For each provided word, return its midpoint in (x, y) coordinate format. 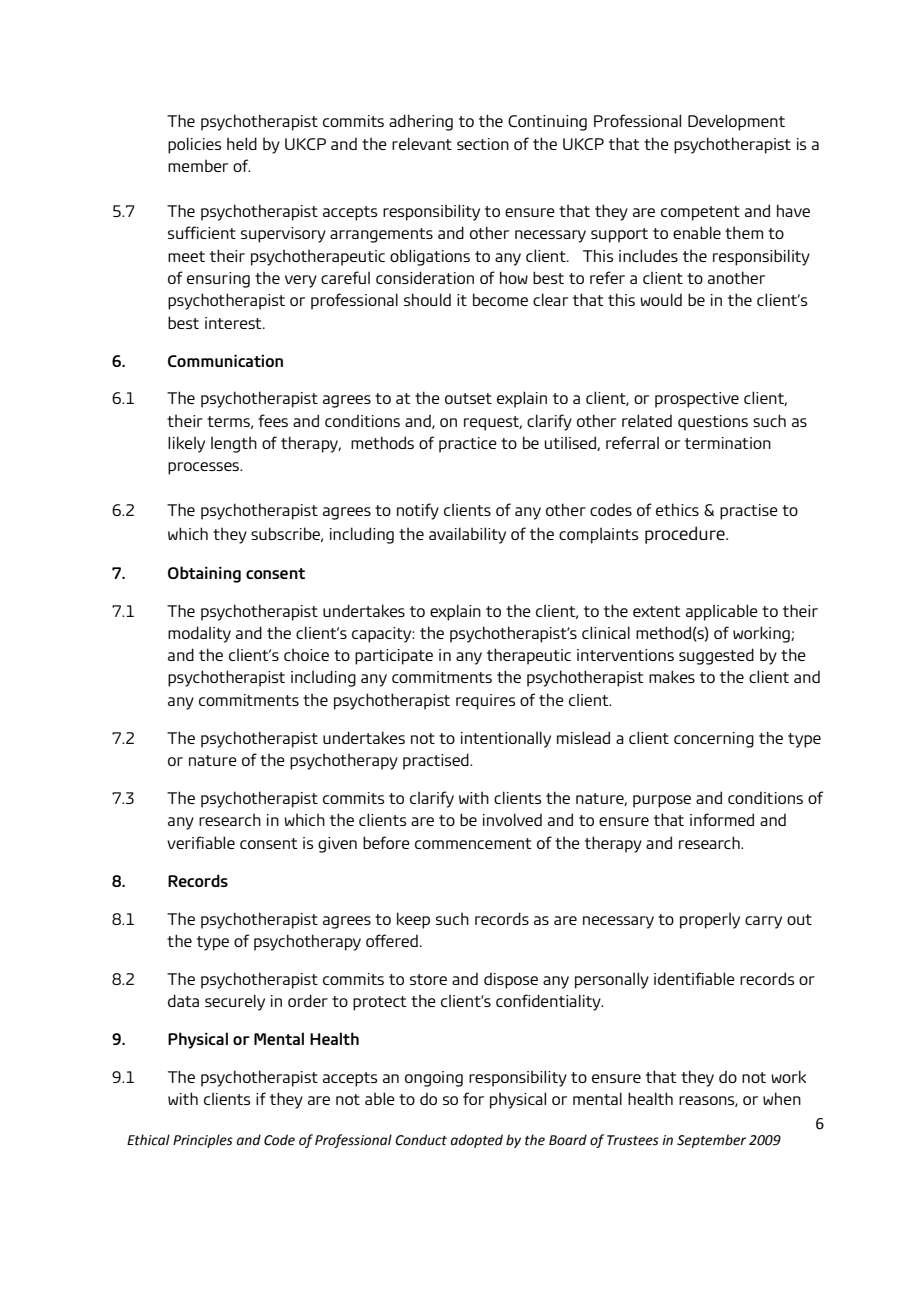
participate (394, 657)
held (242, 143)
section (483, 144)
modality (199, 634)
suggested (716, 656)
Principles (203, 1141)
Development (736, 122)
